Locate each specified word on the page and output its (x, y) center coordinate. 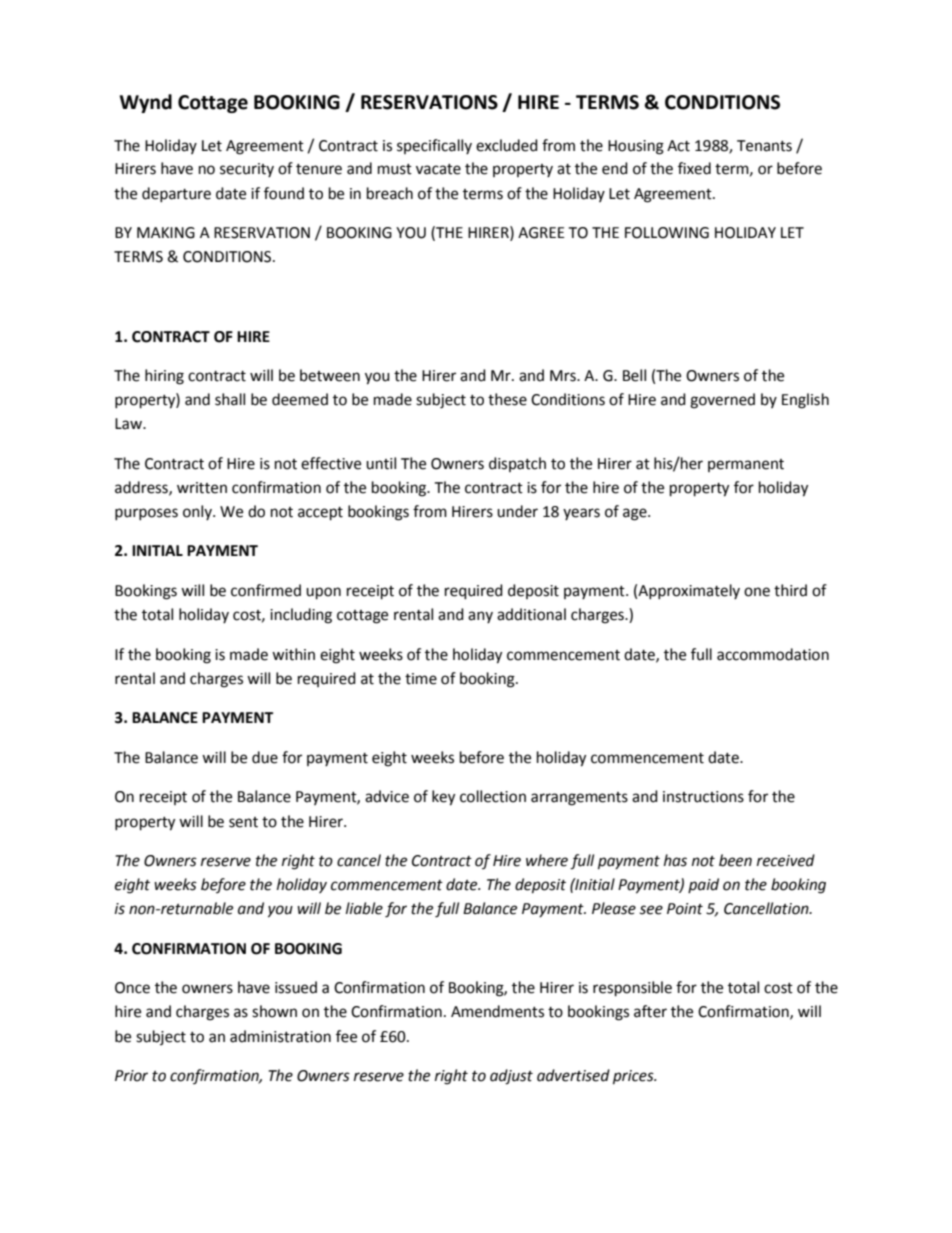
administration (280, 1036)
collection (493, 796)
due (265, 757)
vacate (438, 169)
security (247, 170)
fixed (694, 168)
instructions (703, 797)
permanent (746, 465)
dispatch (517, 464)
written (202, 488)
